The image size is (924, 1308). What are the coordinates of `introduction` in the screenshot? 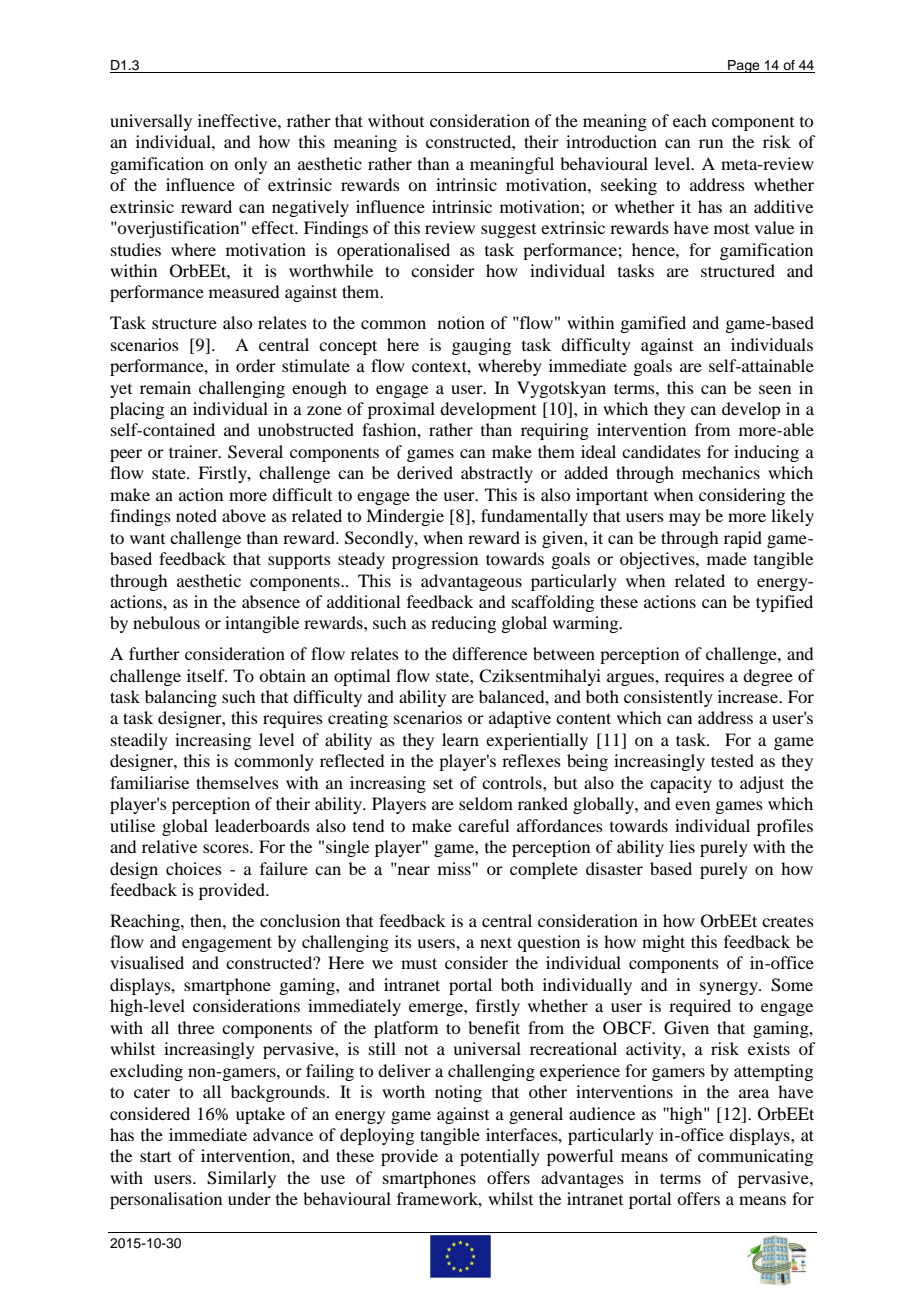 It's located at (611, 141).
